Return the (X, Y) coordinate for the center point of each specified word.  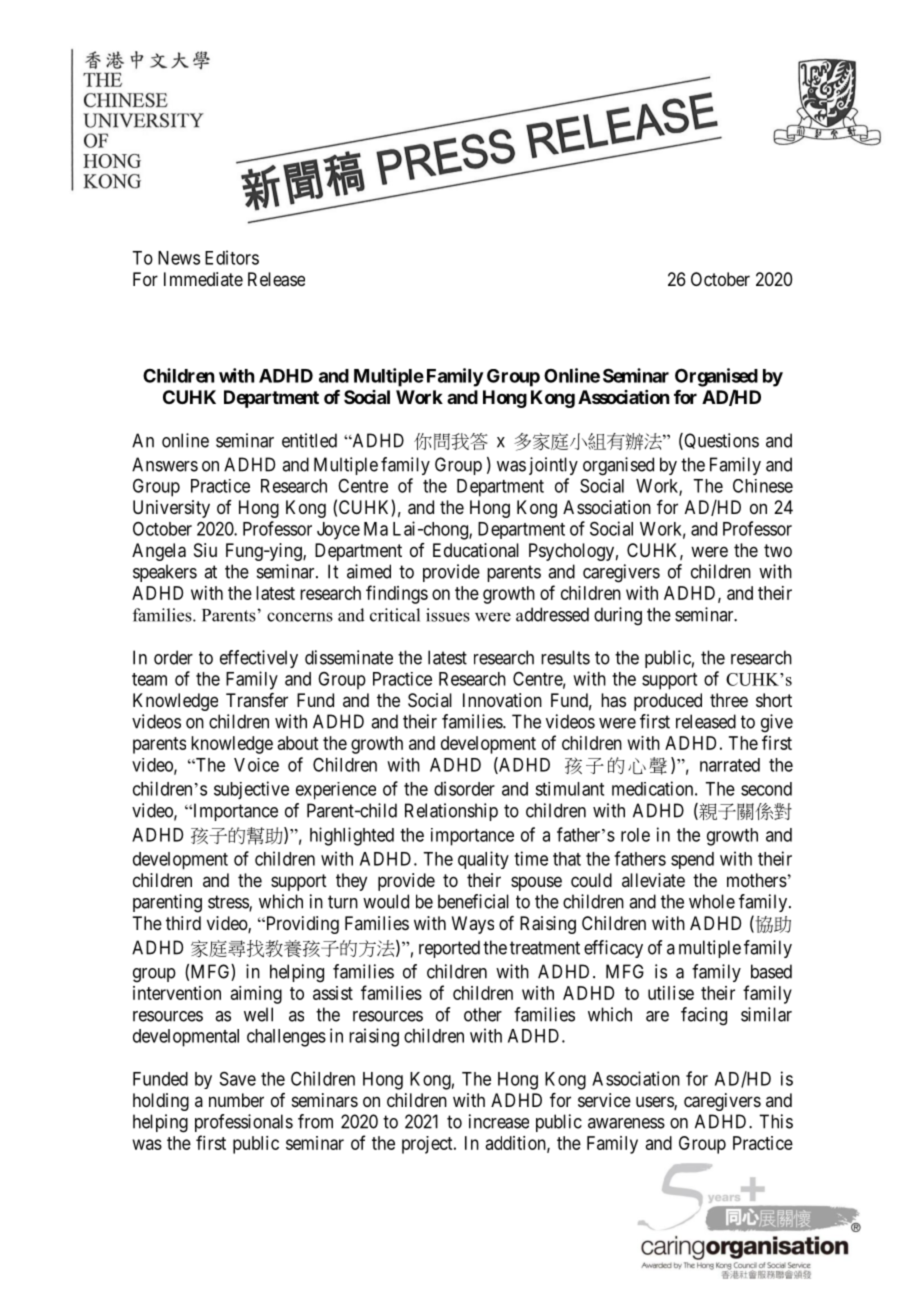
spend (692, 860)
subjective (251, 790)
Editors (232, 257)
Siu (205, 550)
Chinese (763, 486)
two (778, 550)
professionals (244, 1123)
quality (483, 860)
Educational (476, 550)
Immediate (203, 279)
